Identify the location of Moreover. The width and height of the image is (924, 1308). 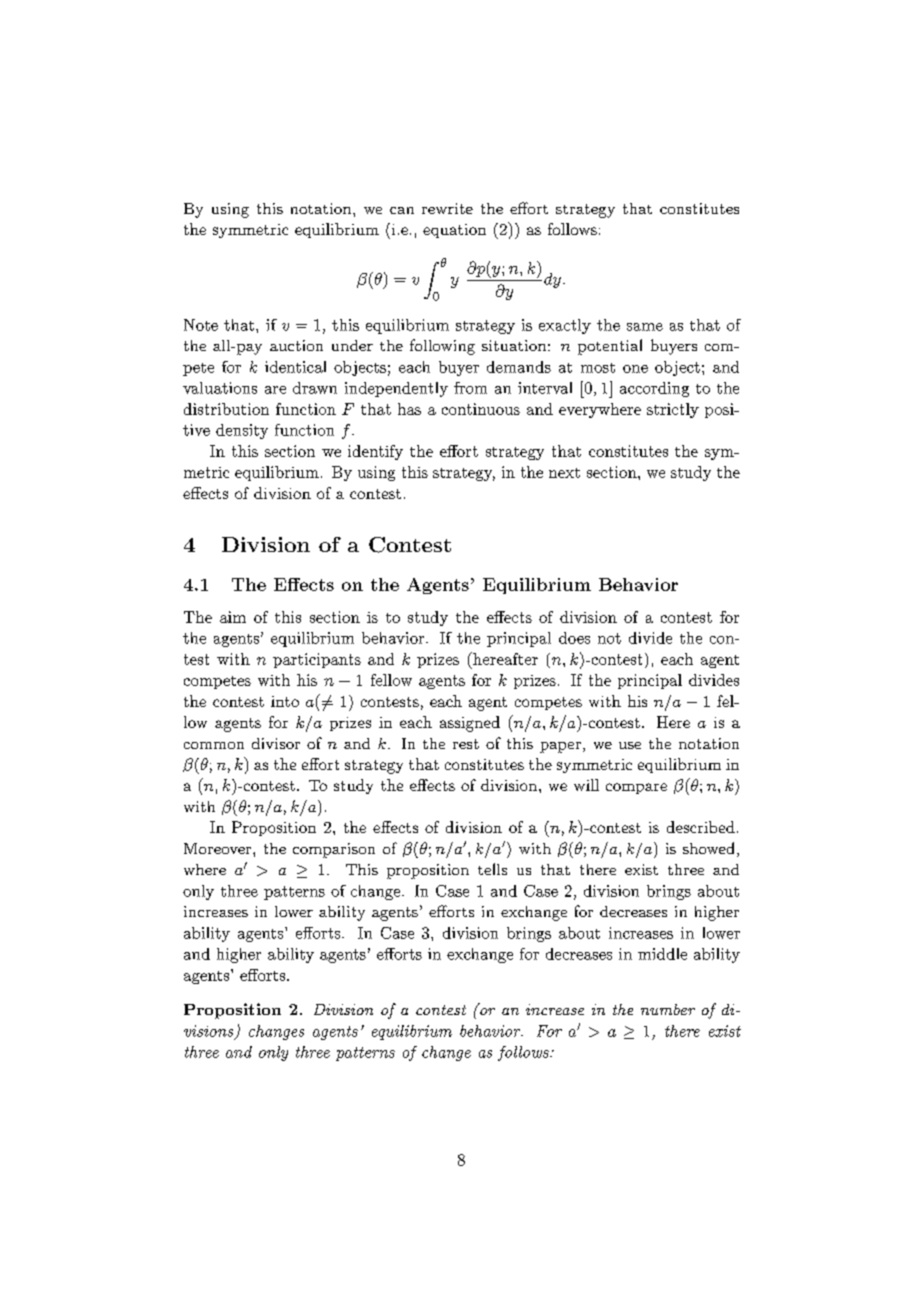
(219, 848).
